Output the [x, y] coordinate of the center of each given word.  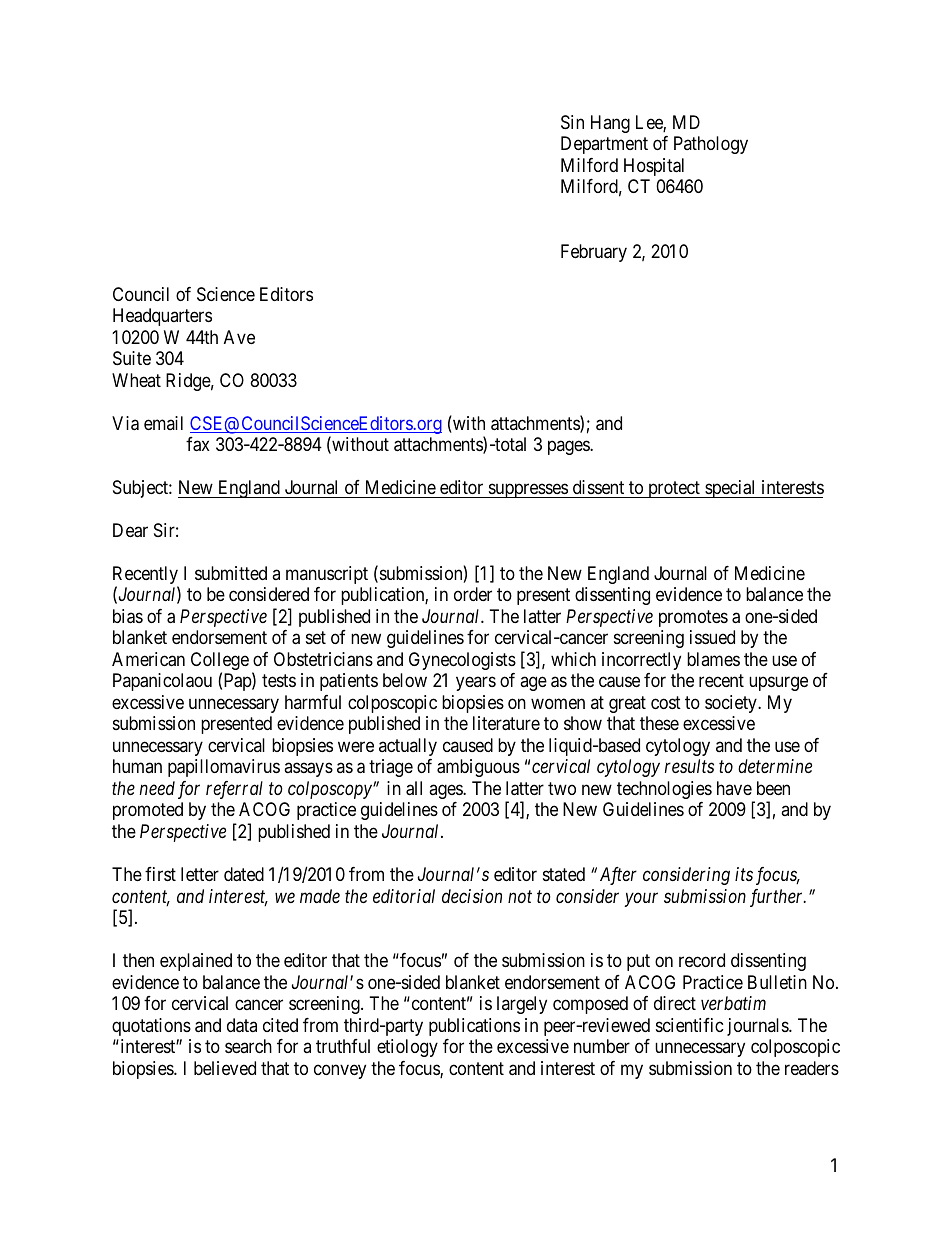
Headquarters [162, 317]
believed [225, 1068]
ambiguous [478, 768]
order [473, 594]
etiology [407, 1048]
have [734, 788]
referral [234, 790]
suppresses [527, 490]
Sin [572, 122]
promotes [693, 618]
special [731, 489]
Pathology [711, 145]
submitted [231, 573]
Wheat [136, 380]
